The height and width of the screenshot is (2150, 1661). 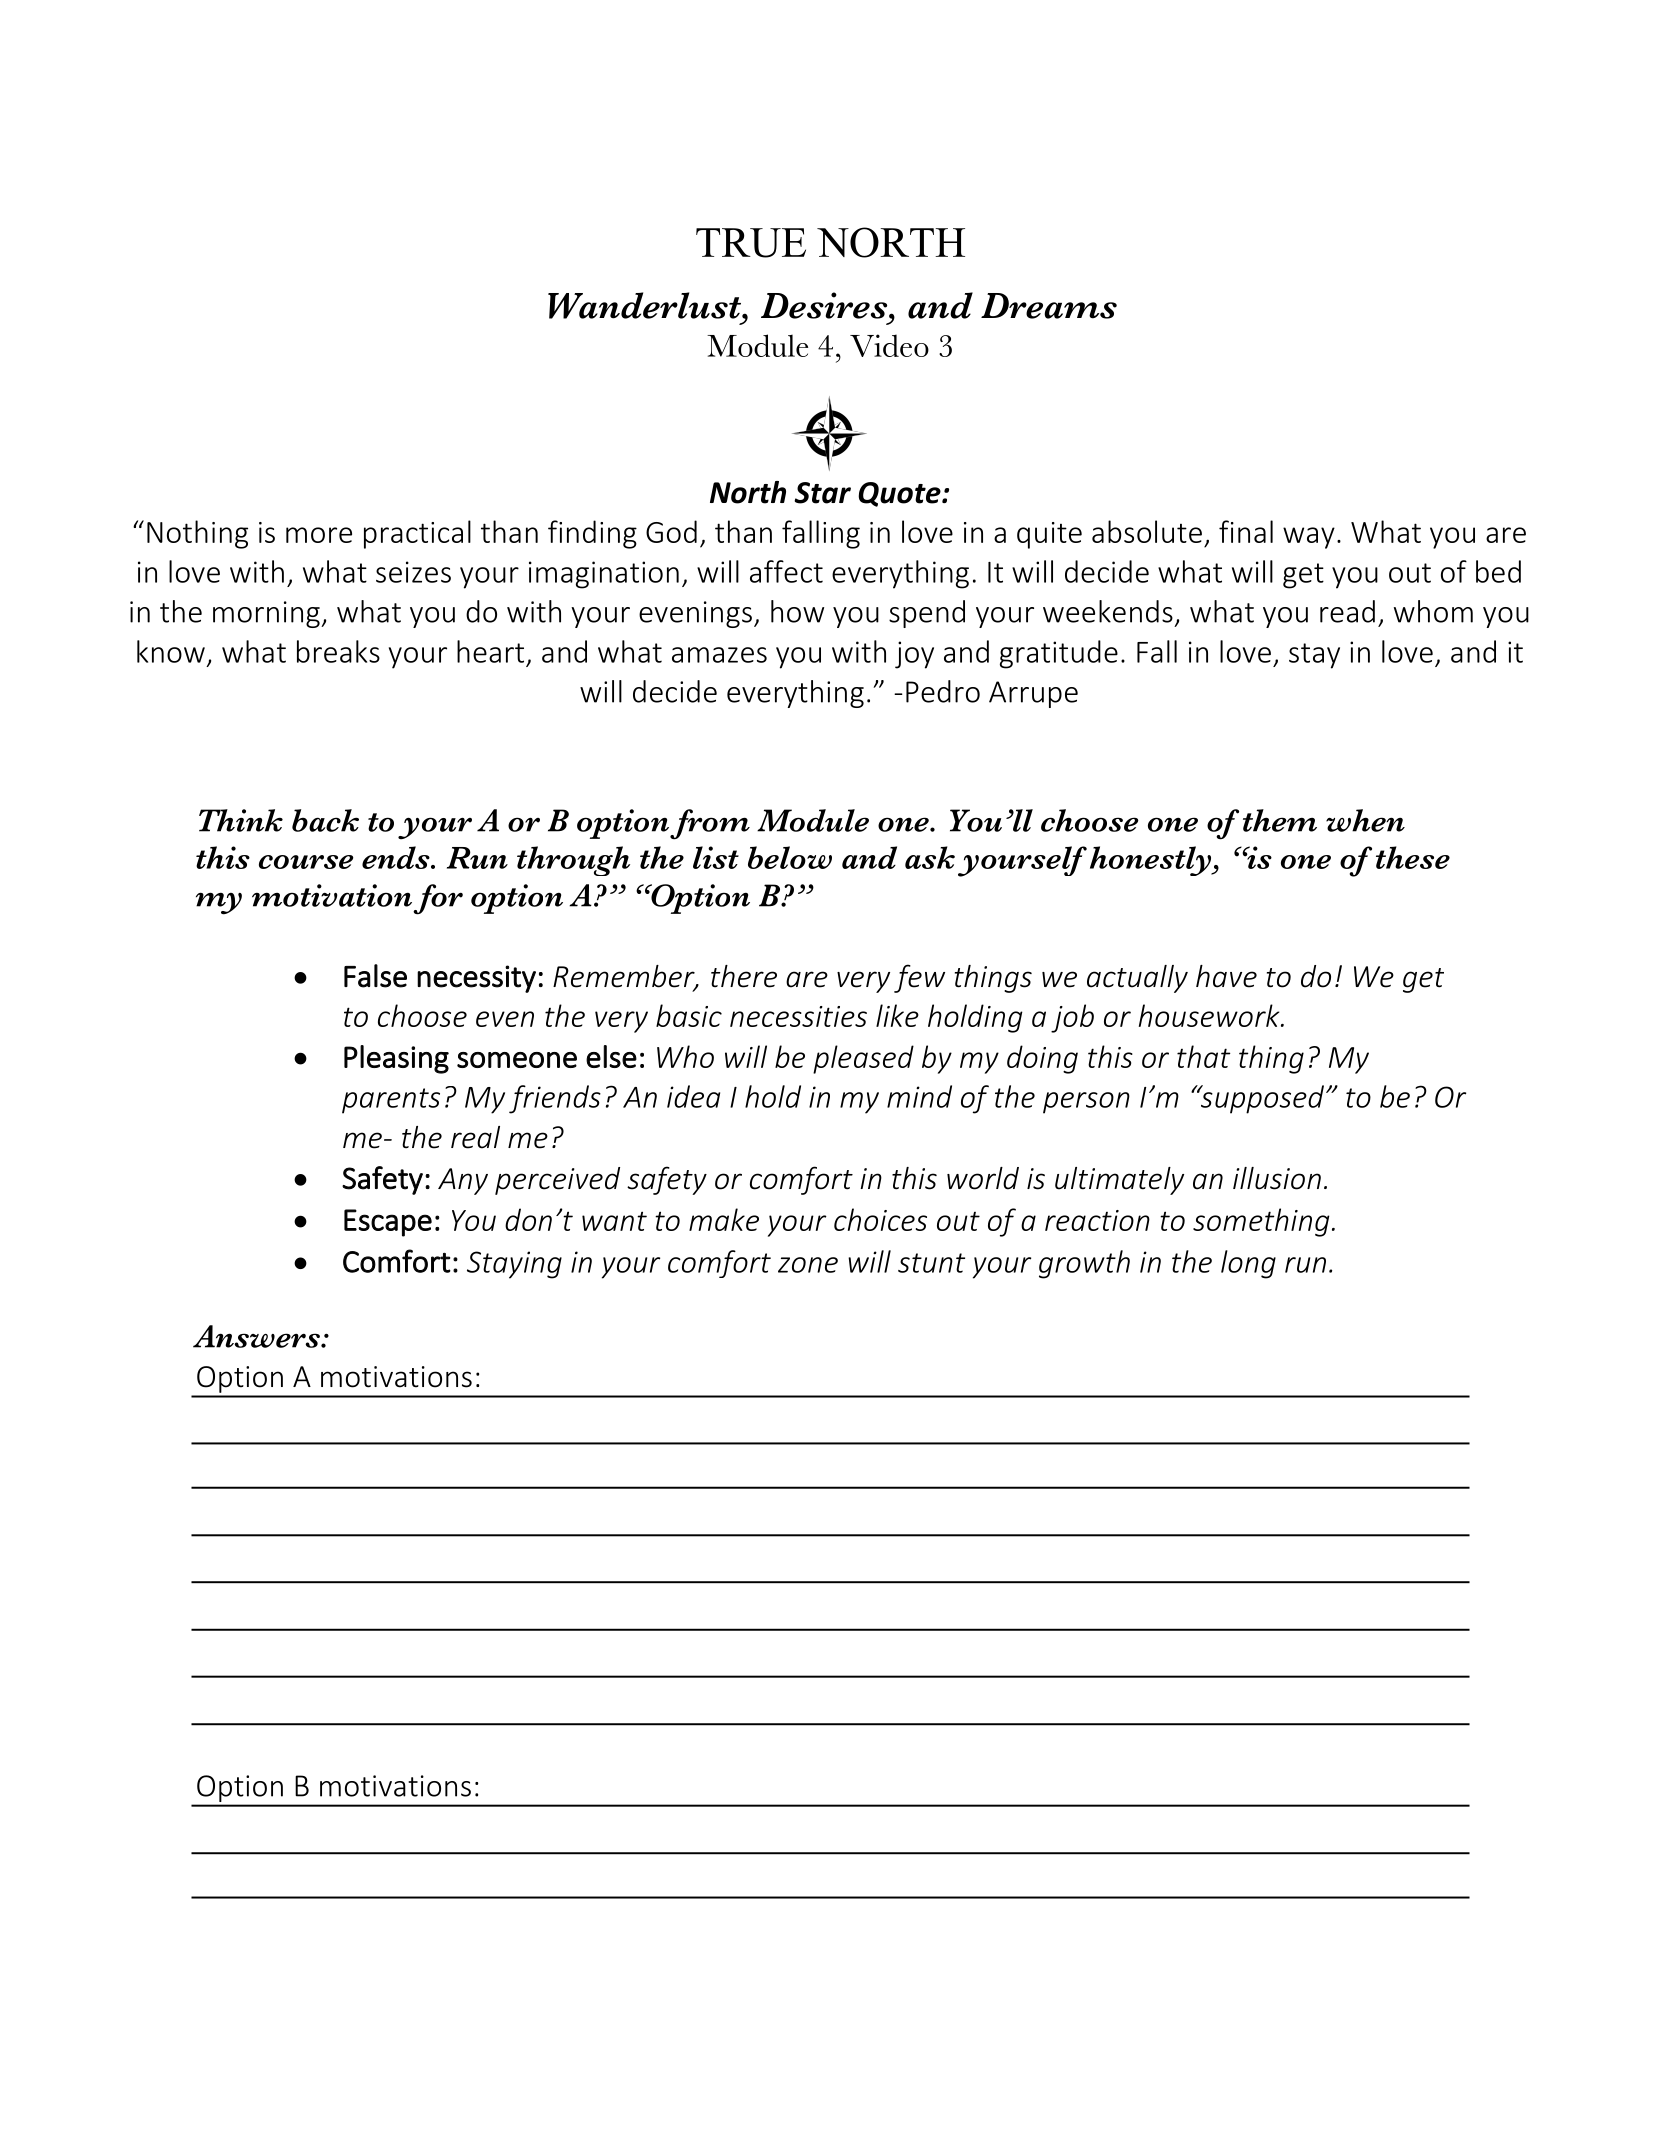 I want to click on long, so click(x=1248, y=1264).
